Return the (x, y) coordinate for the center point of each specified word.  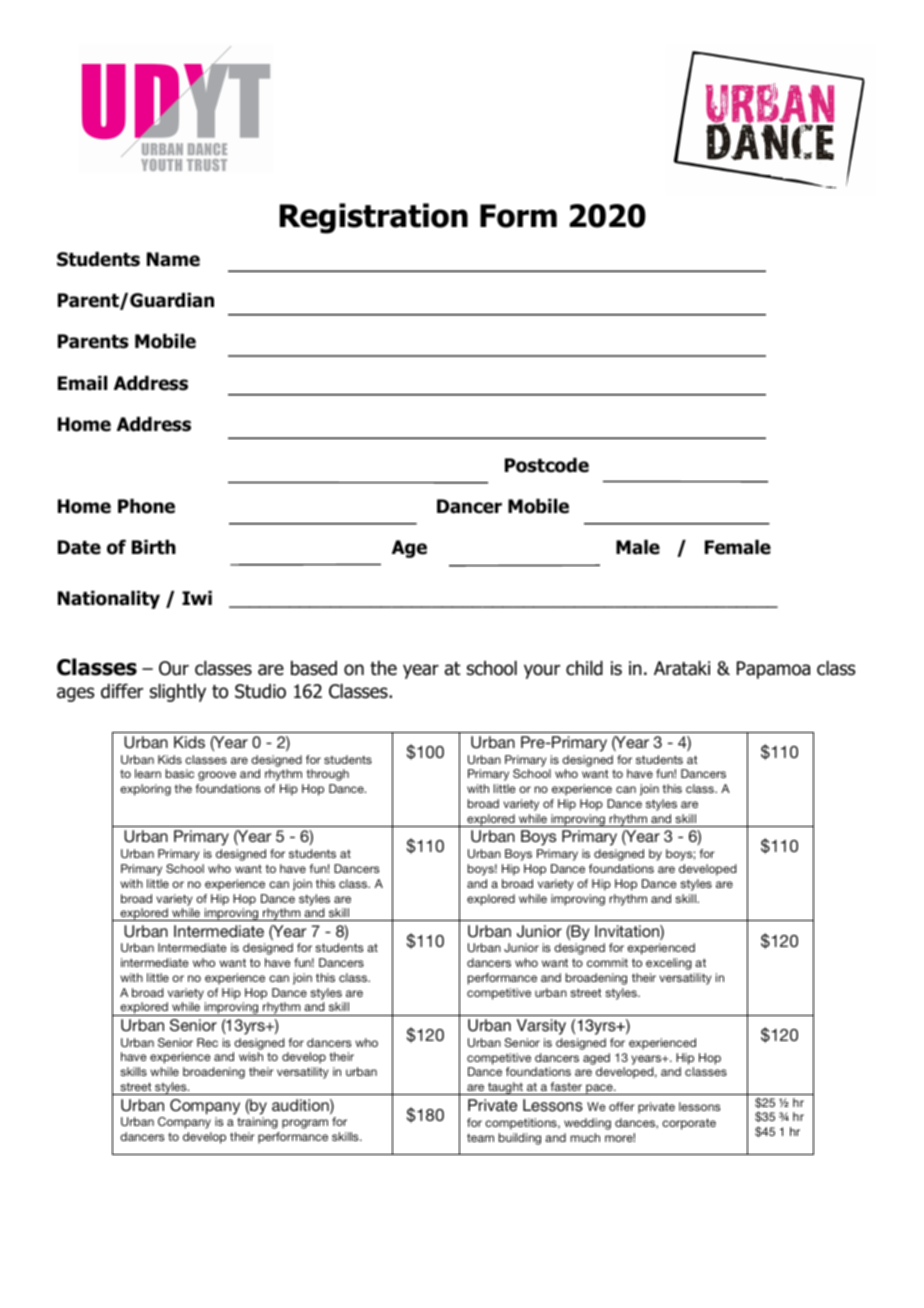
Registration (374, 218)
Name (173, 259)
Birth (154, 547)
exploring (145, 790)
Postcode (547, 465)
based (314, 668)
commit (607, 962)
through (327, 775)
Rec (207, 1042)
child (584, 668)
